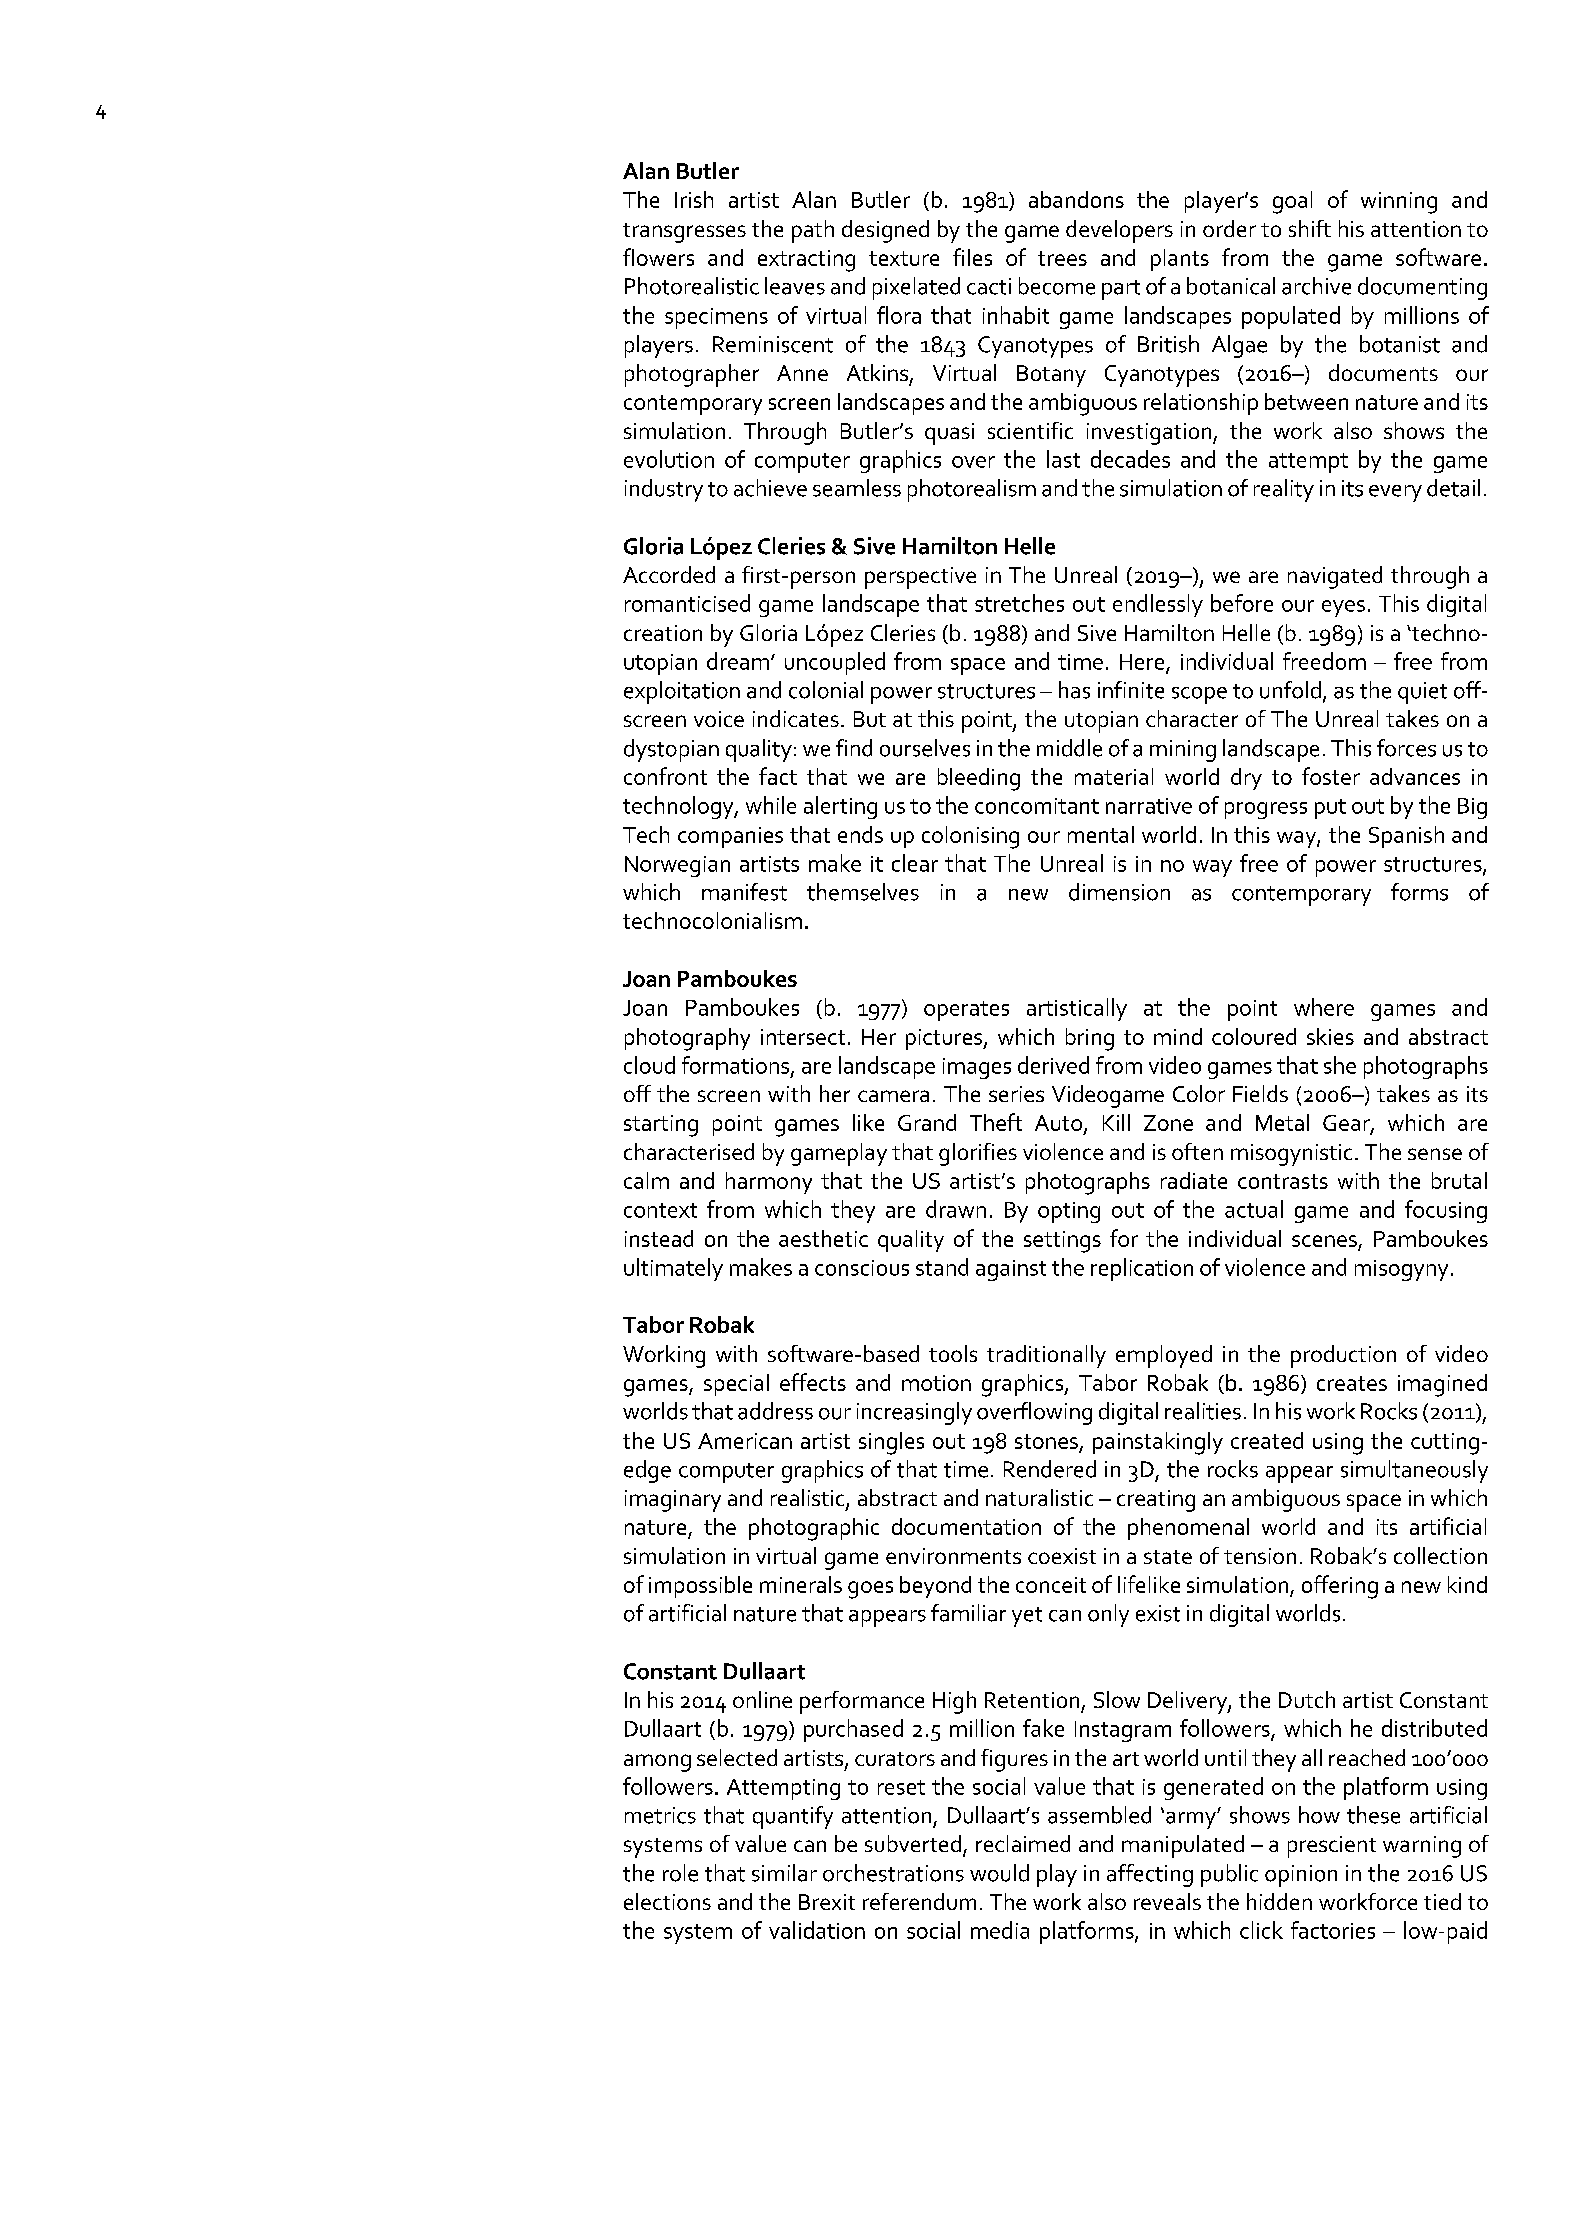 The height and width of the screenshot is (2235, 1580). Describe the element at coordinates (1023, 1843) in the screenshot. I see `reclaimed` at that location.
